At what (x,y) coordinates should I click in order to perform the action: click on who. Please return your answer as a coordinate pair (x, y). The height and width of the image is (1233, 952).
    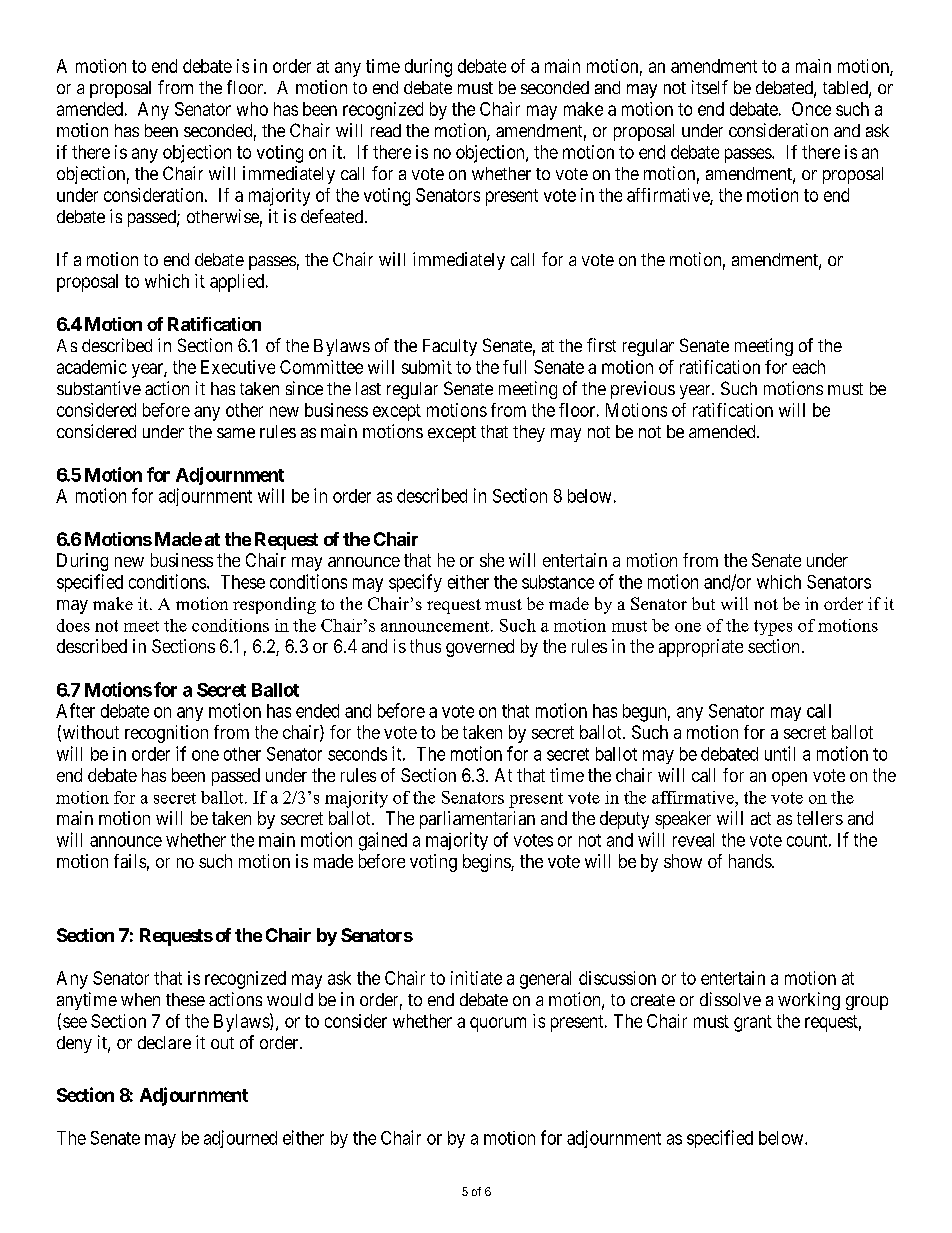
    Looking at the image, I should click on (252, 109).
